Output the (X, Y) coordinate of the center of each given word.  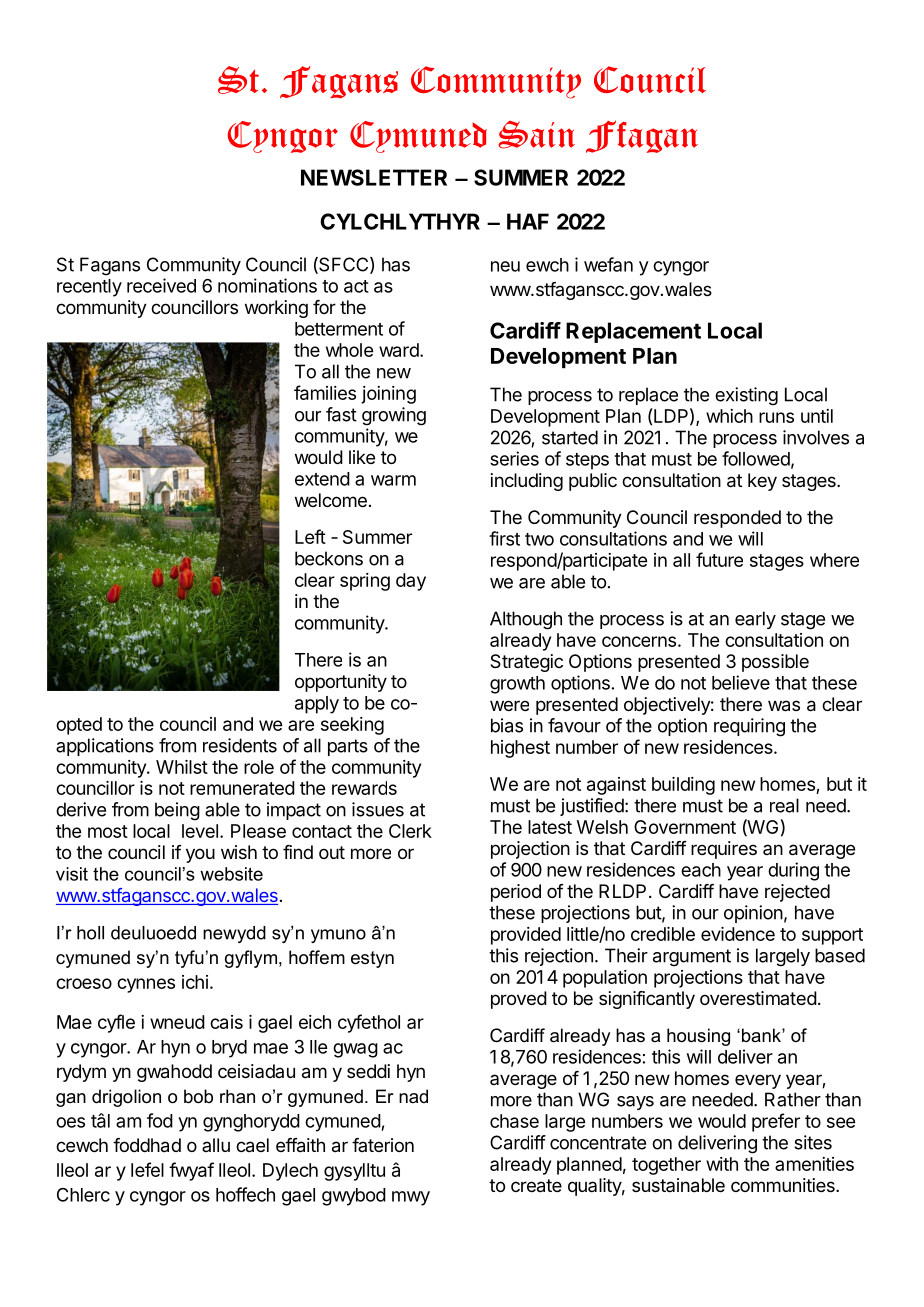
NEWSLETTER (374, 177)
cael (252, 1145)
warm (393, 480)
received (161, 285)
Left (310, 536)
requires (724, 850)
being (177, 811)
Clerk (410, 831)
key (762, 482)
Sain (536, 135)
